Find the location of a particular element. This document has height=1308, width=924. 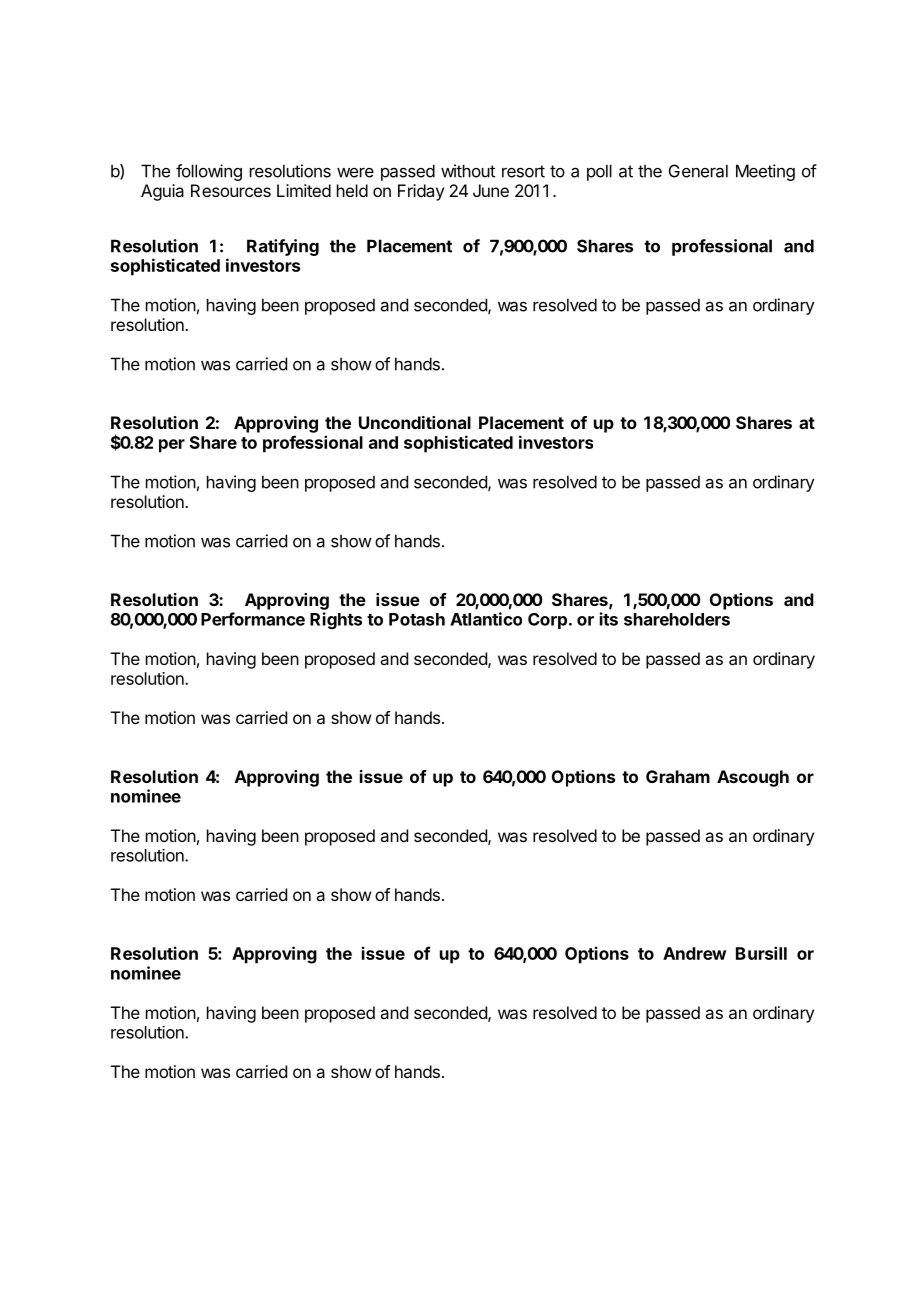

Resources is located at coordinates (231, 190).
